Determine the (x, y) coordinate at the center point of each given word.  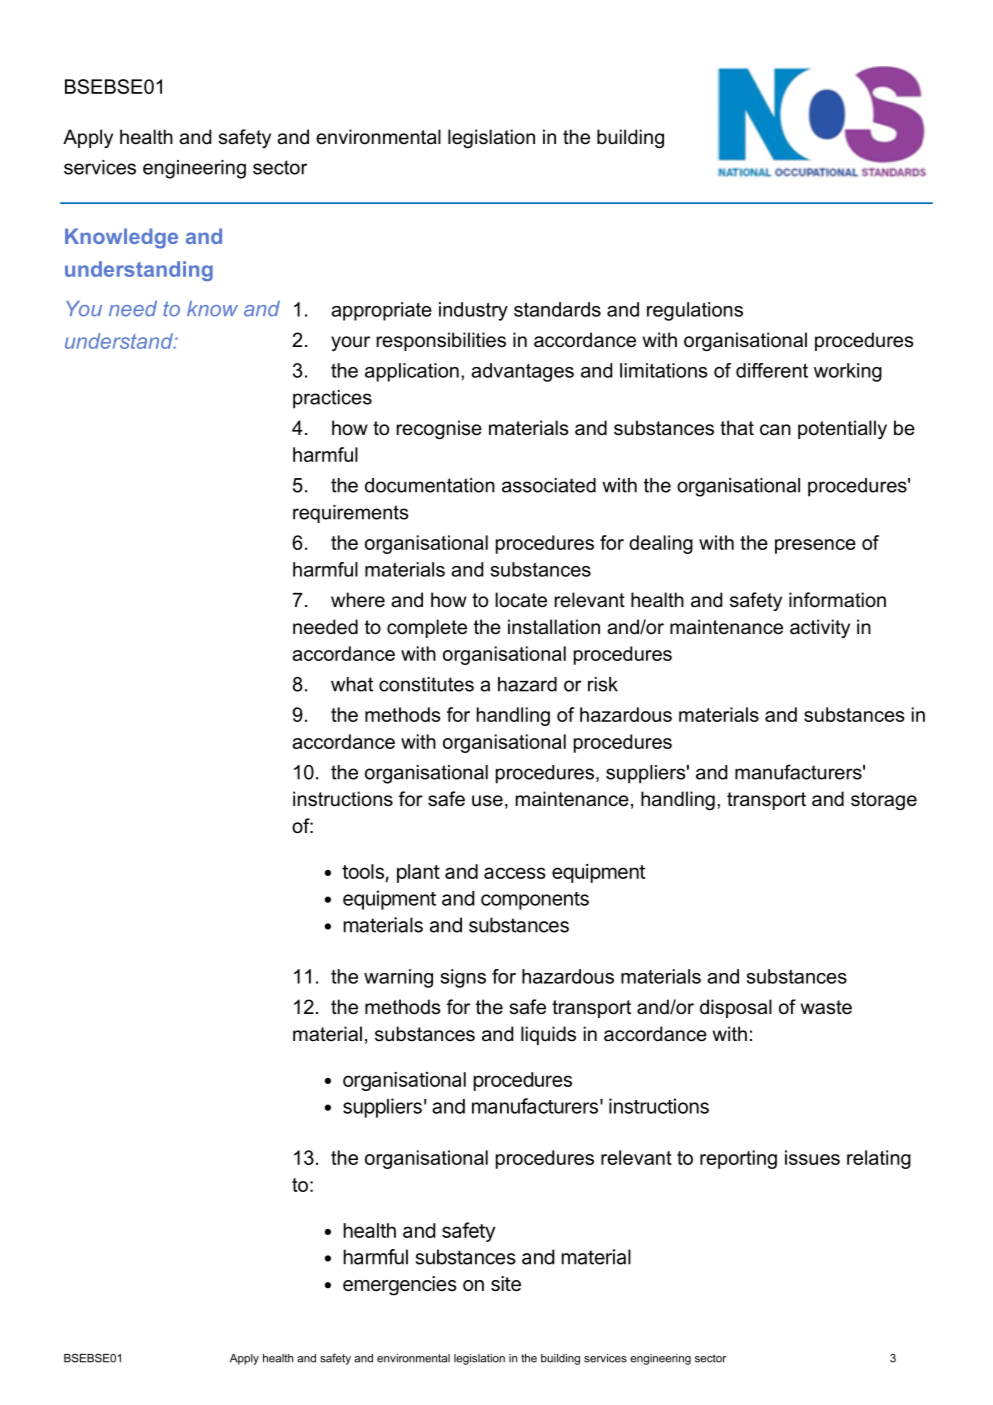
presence (815, 546)
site (506, 1284)
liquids (548, 1035)
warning (398, 978)
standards (557, 309)
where (358, 600)
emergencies (400, 1286)
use (487, 801)
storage (884, 801)
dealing (661, 544)
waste (826, 1007)
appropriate (381, 311)
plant (418, 873)
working (848, 372)
